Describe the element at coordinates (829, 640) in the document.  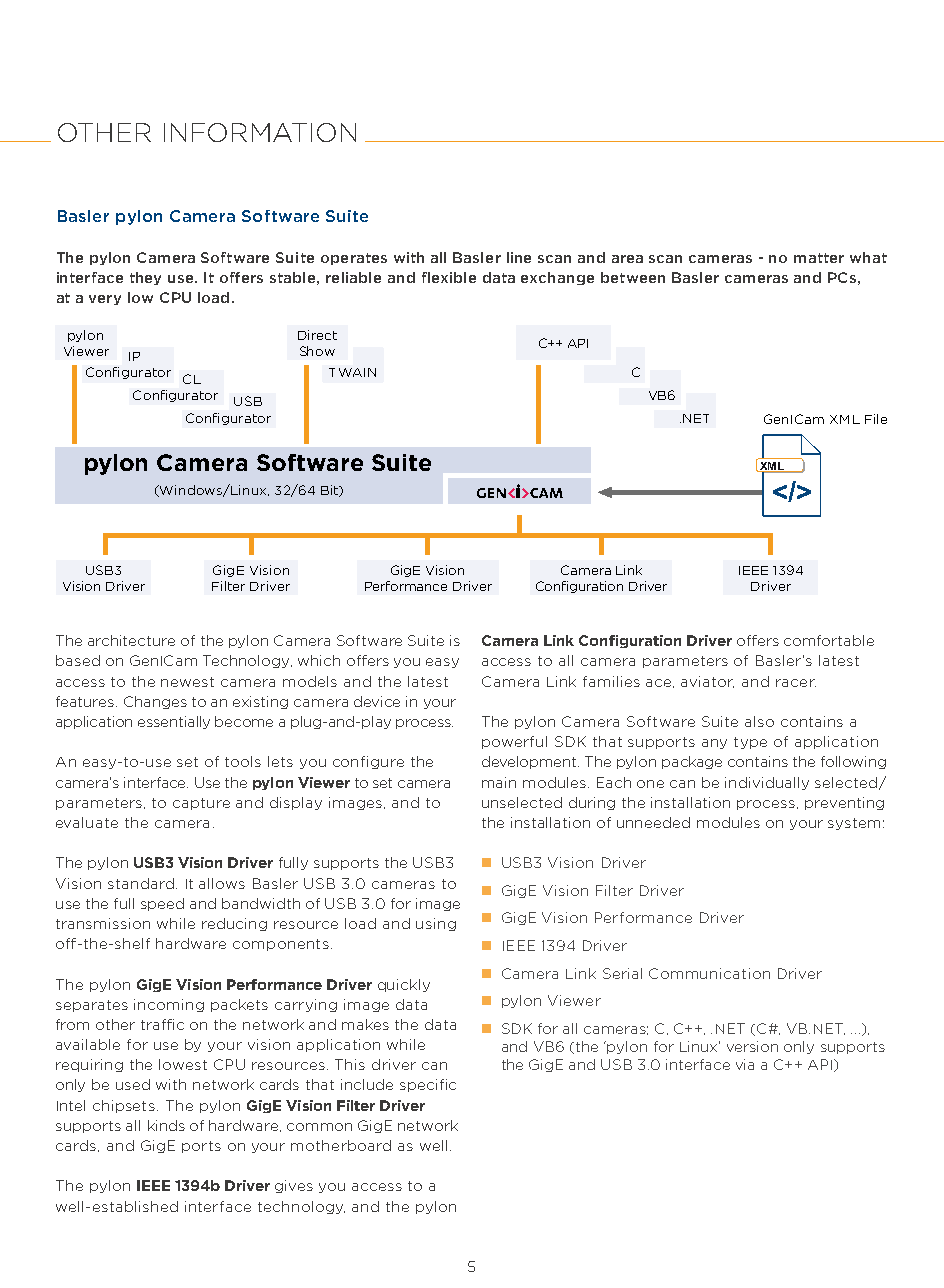
I see `comfortable` at that location.
